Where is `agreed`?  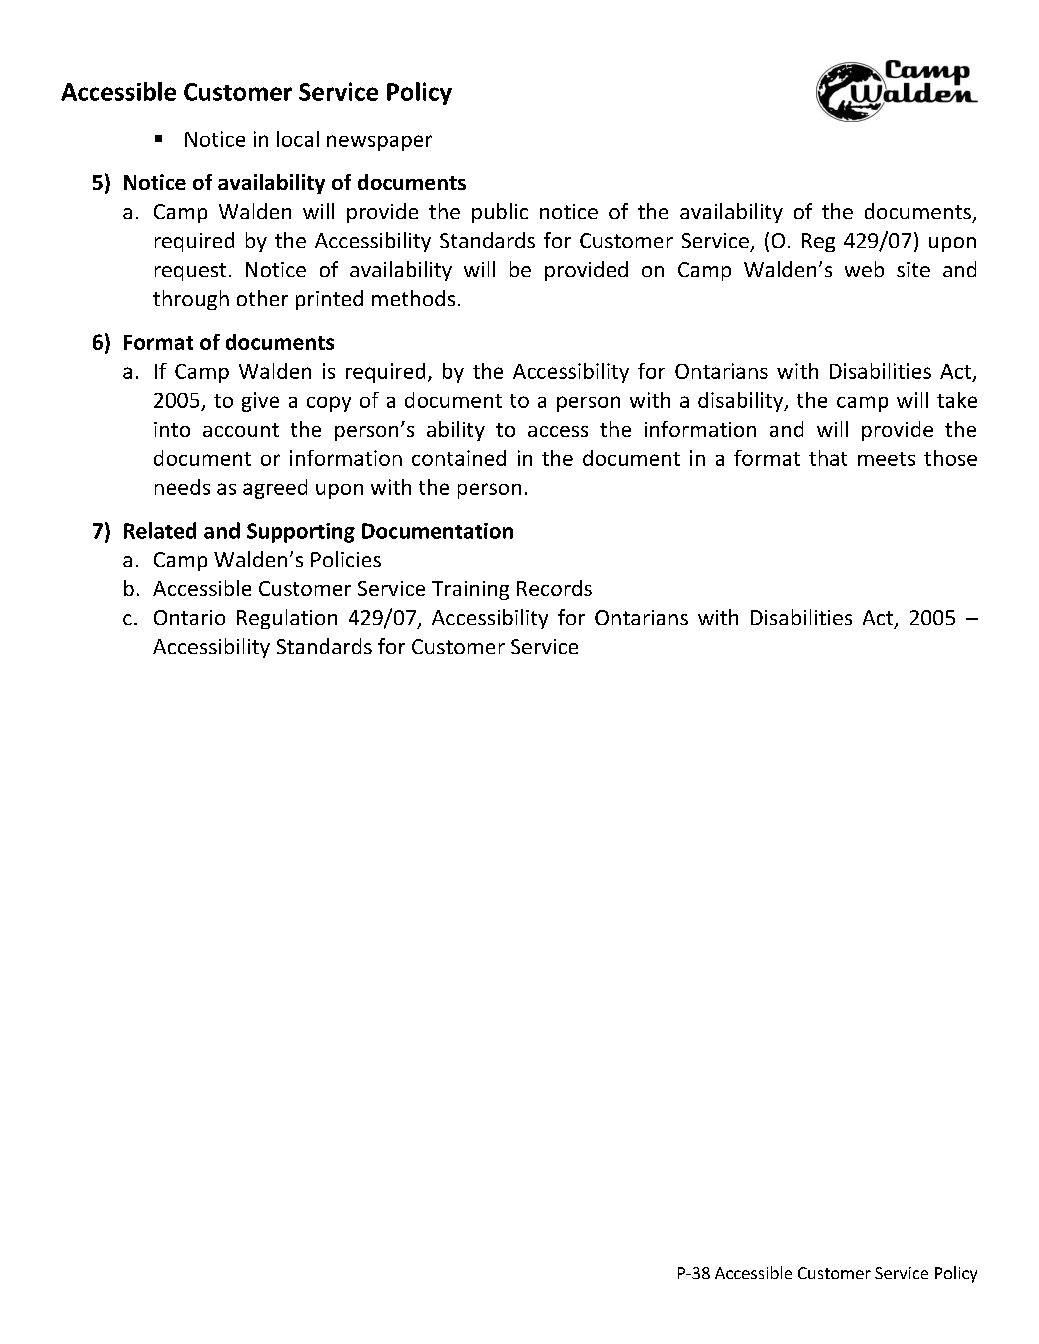
agreed is located at coordinates (275, 489).
